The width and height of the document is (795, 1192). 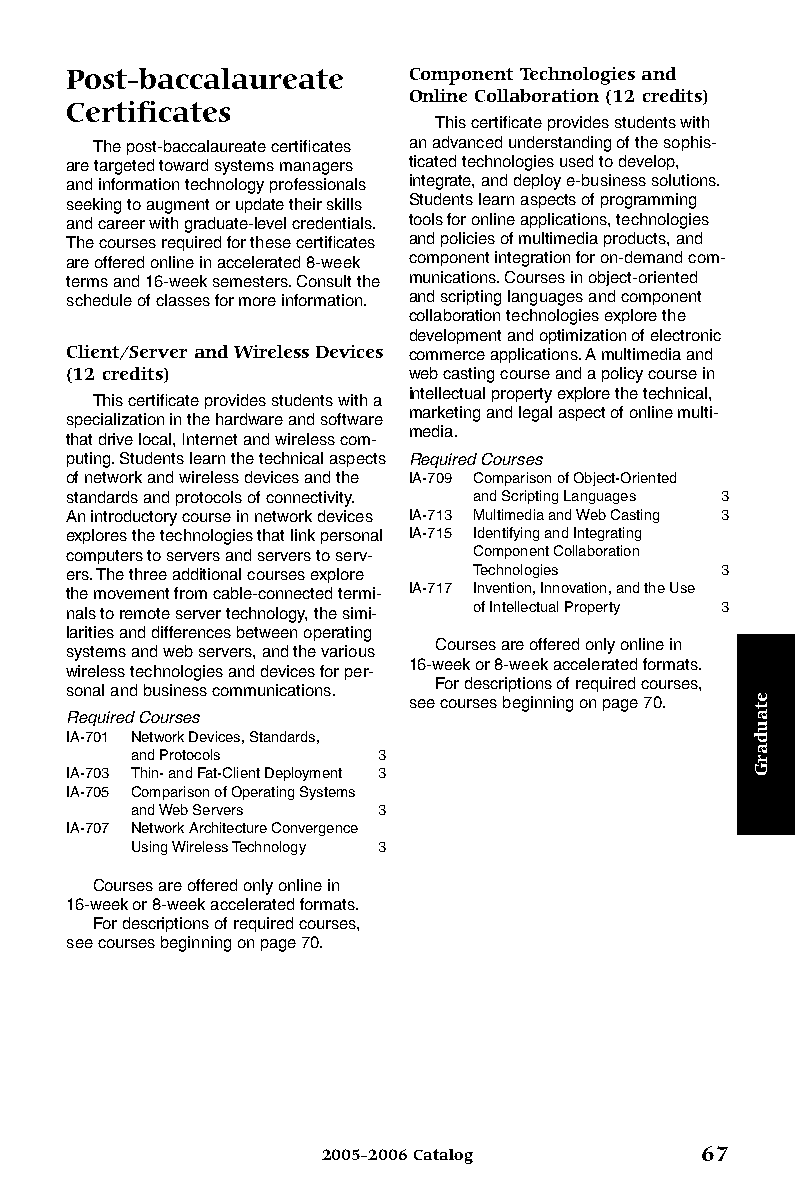 I want to click on Architecture, so click(x=228, y=827).
